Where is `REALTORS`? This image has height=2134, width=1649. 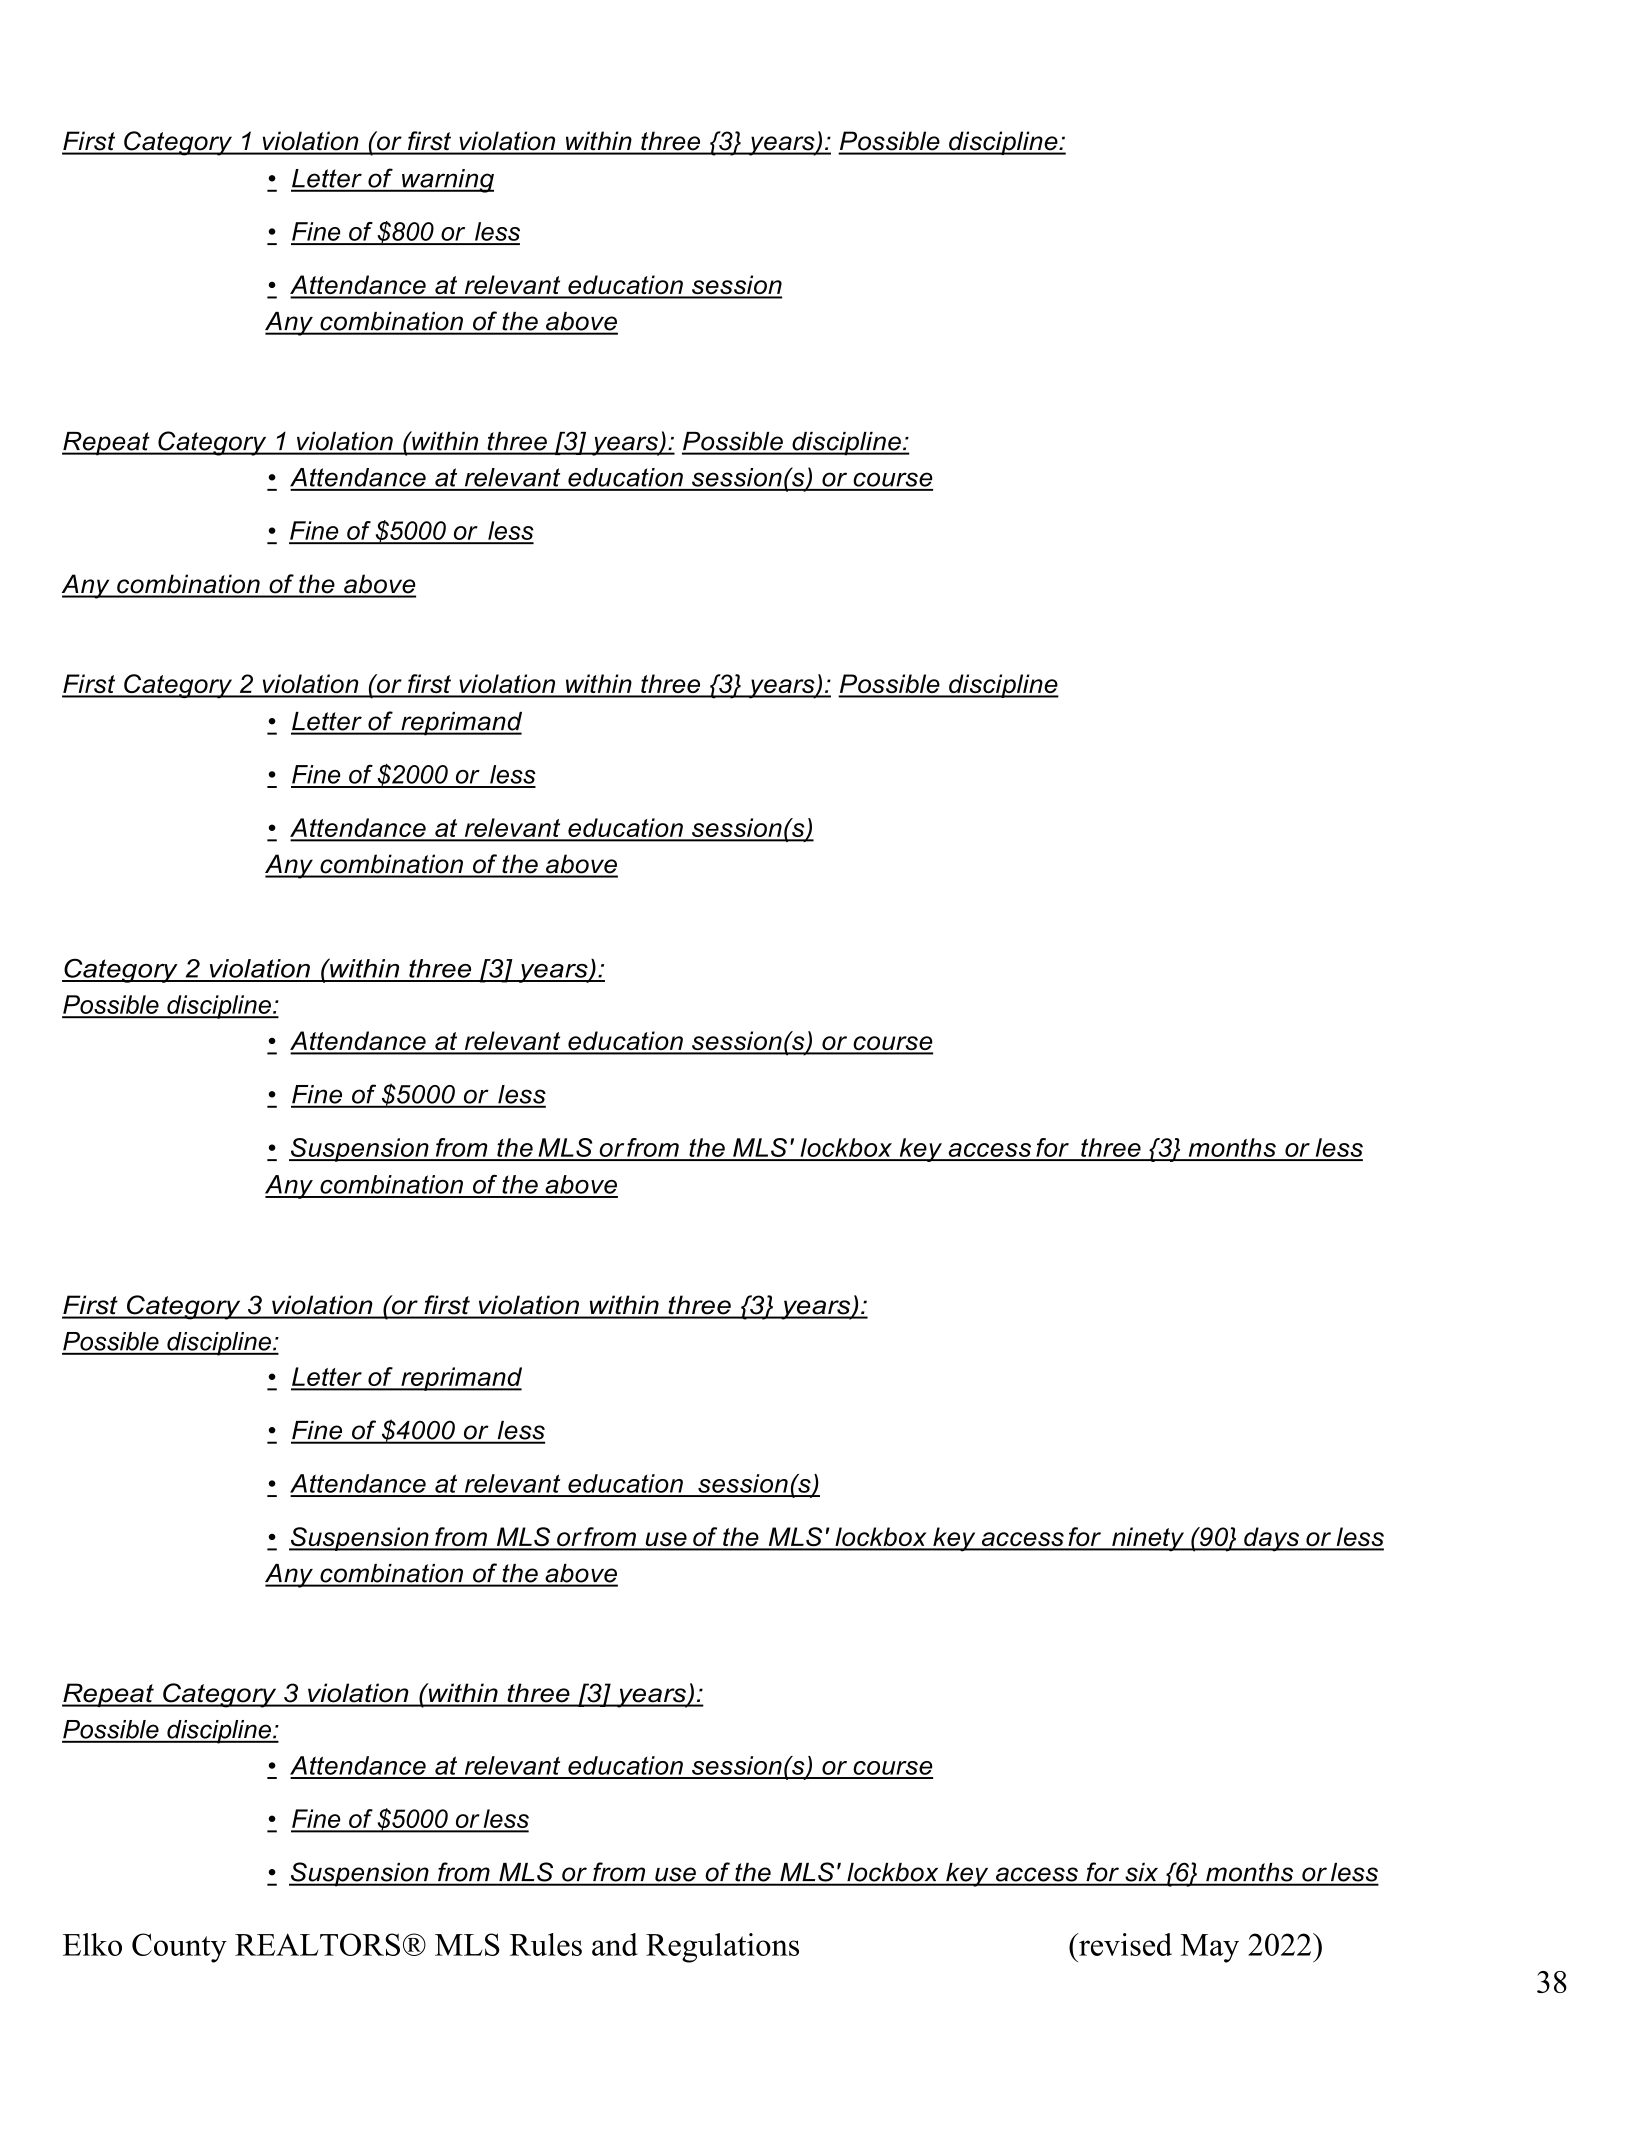 REALTORS is located at coordinates (317, 1944).
